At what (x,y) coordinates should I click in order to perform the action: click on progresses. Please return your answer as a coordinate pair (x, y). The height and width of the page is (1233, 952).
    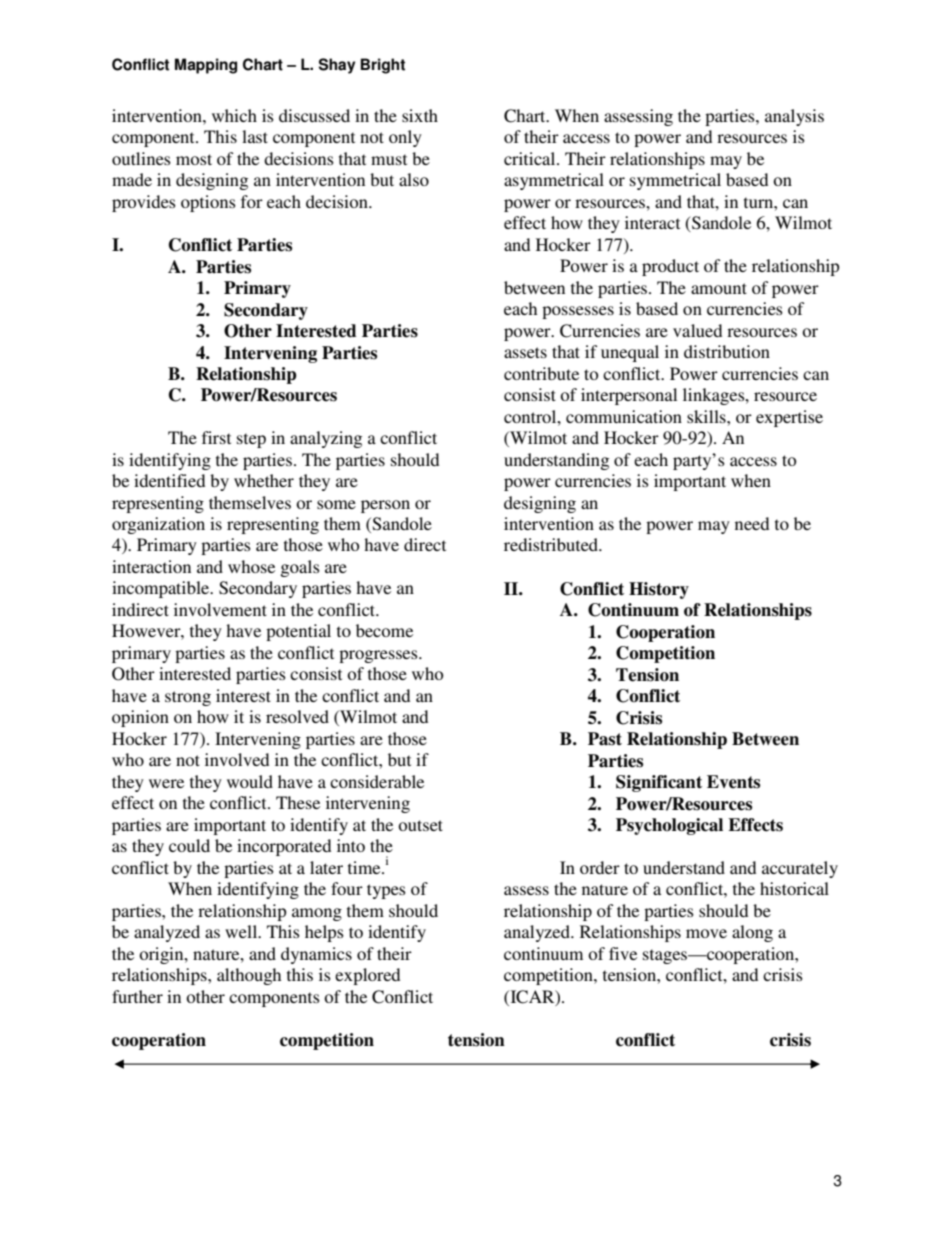
    Looking at the image, I should click on (379, 656).
